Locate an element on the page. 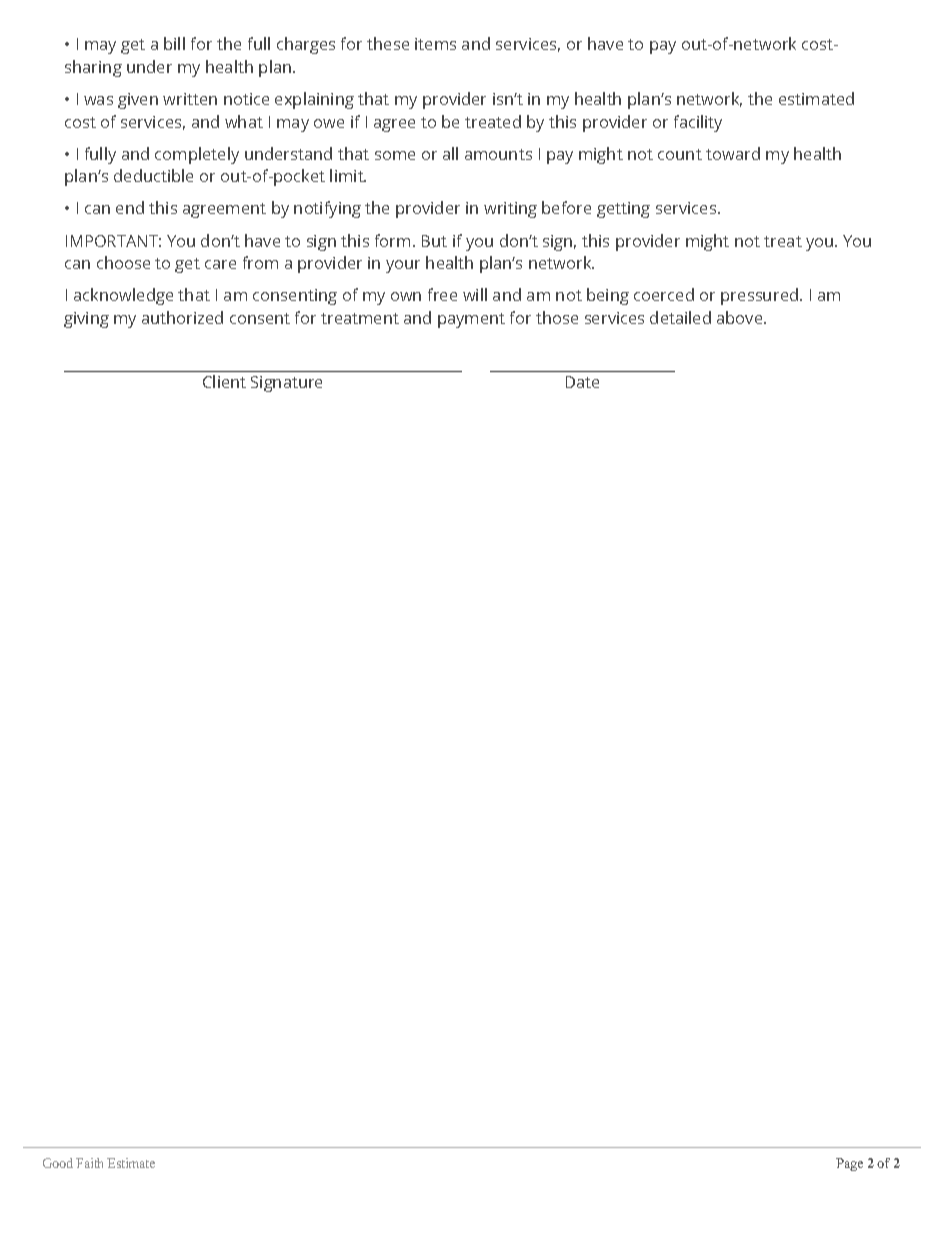 This document has height=1233, width=952. Good is located at coordinates (58, 1163).
